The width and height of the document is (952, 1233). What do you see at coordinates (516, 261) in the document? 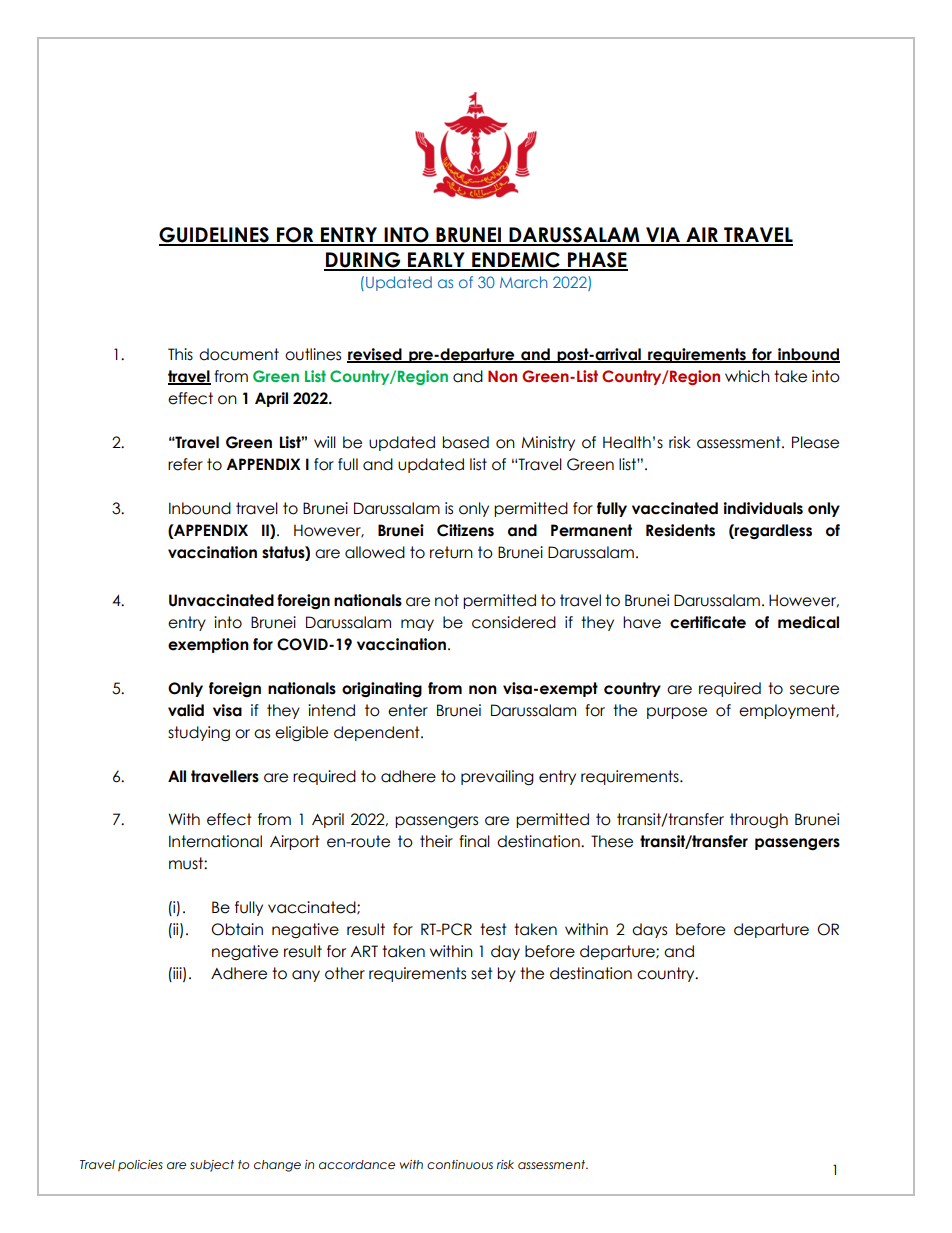
I see `ENDEMIC` at bounding box center [516, 261].
